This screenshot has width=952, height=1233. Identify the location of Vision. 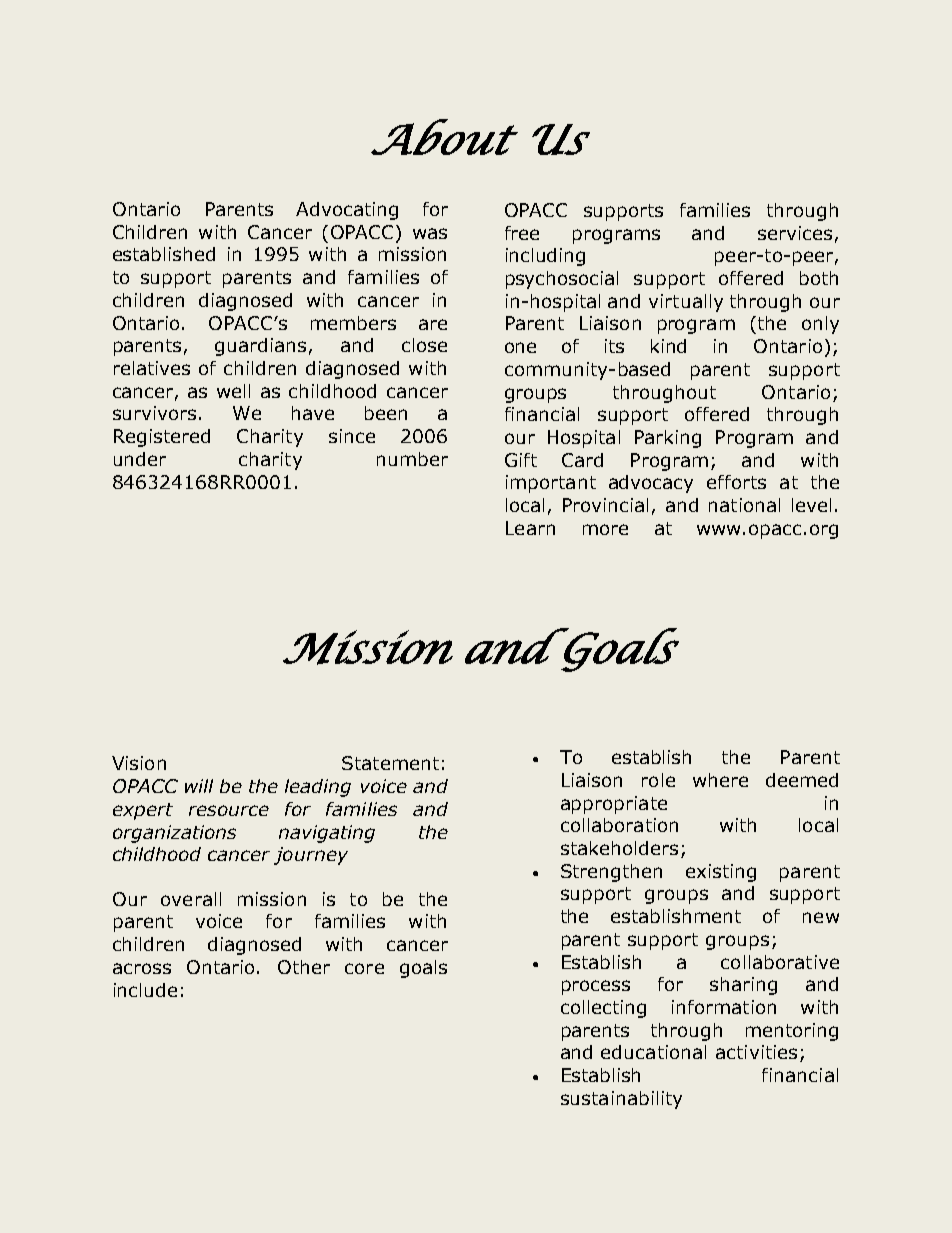
(139, 763).
